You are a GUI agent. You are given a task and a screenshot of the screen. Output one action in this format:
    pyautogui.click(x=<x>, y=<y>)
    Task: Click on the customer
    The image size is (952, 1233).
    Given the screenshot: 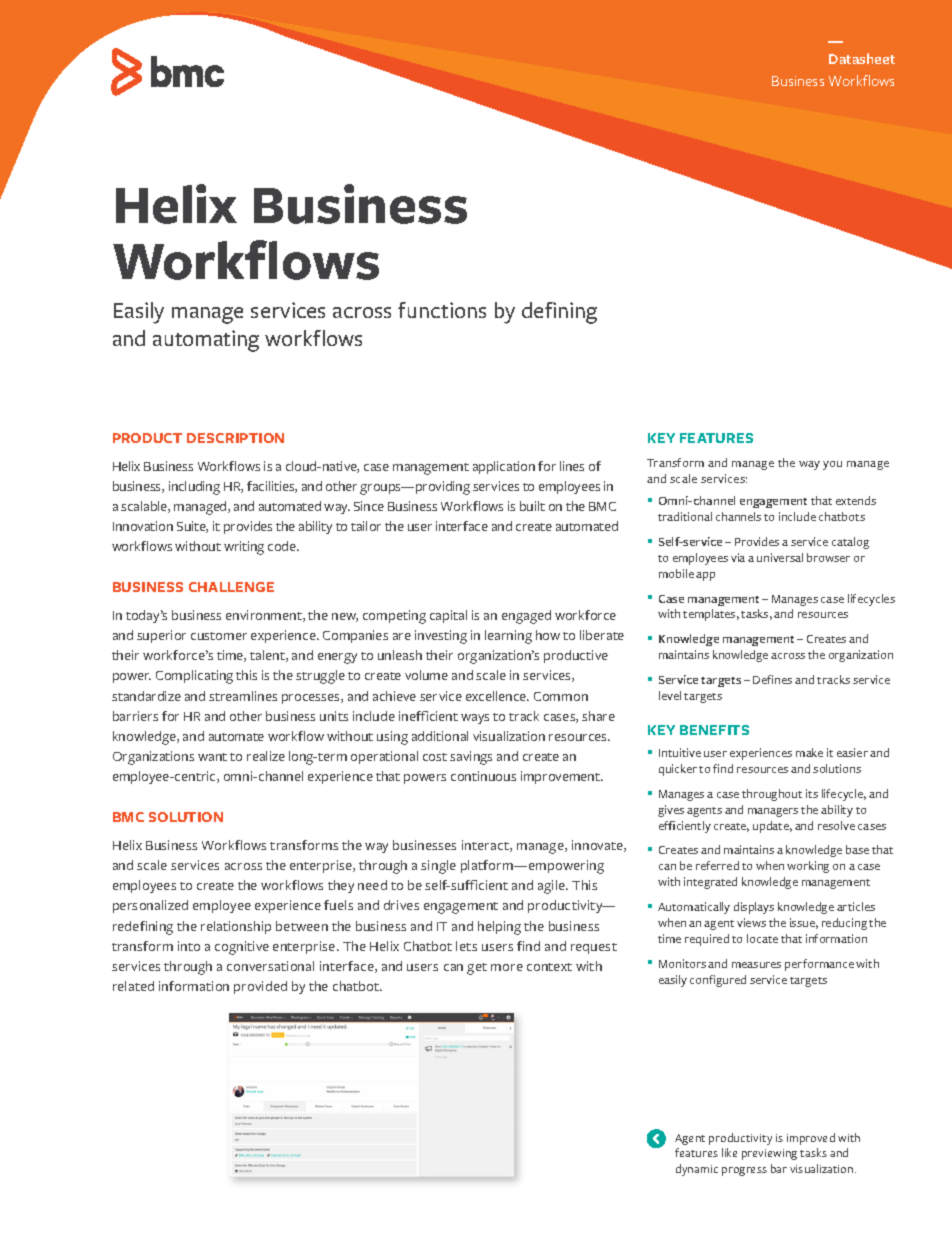 What is the action you would take?
    pyautogui.click(x=219, y=636)
